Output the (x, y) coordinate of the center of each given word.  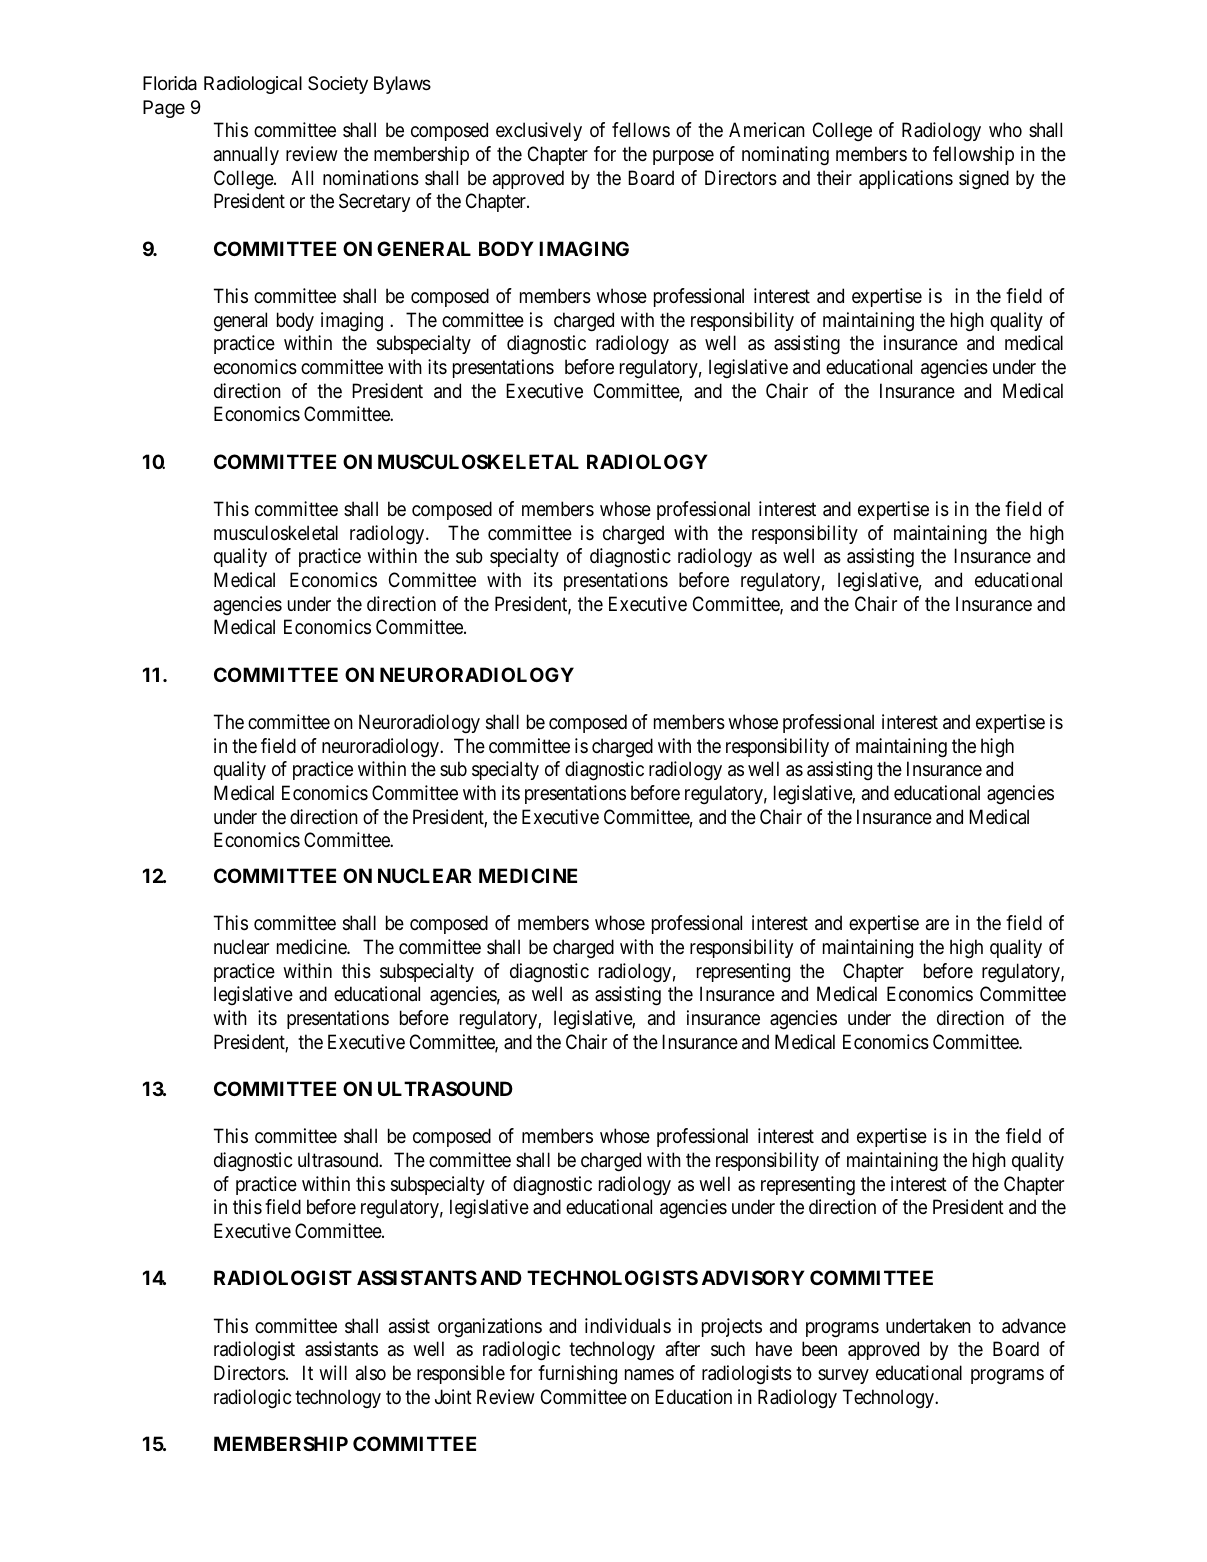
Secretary (374, 202)
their (834, 177)
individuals (628, 1326)
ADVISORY (753, 1277)
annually (246, 155)
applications (906, 179)
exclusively (539, 131)
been (819, 1349)
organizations (490, 1328)
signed (984, 179)
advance (1034, 1326)
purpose (683, 157)
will (333, 1372)
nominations (371, 178)
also (371, 1373)
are (937, 924)
